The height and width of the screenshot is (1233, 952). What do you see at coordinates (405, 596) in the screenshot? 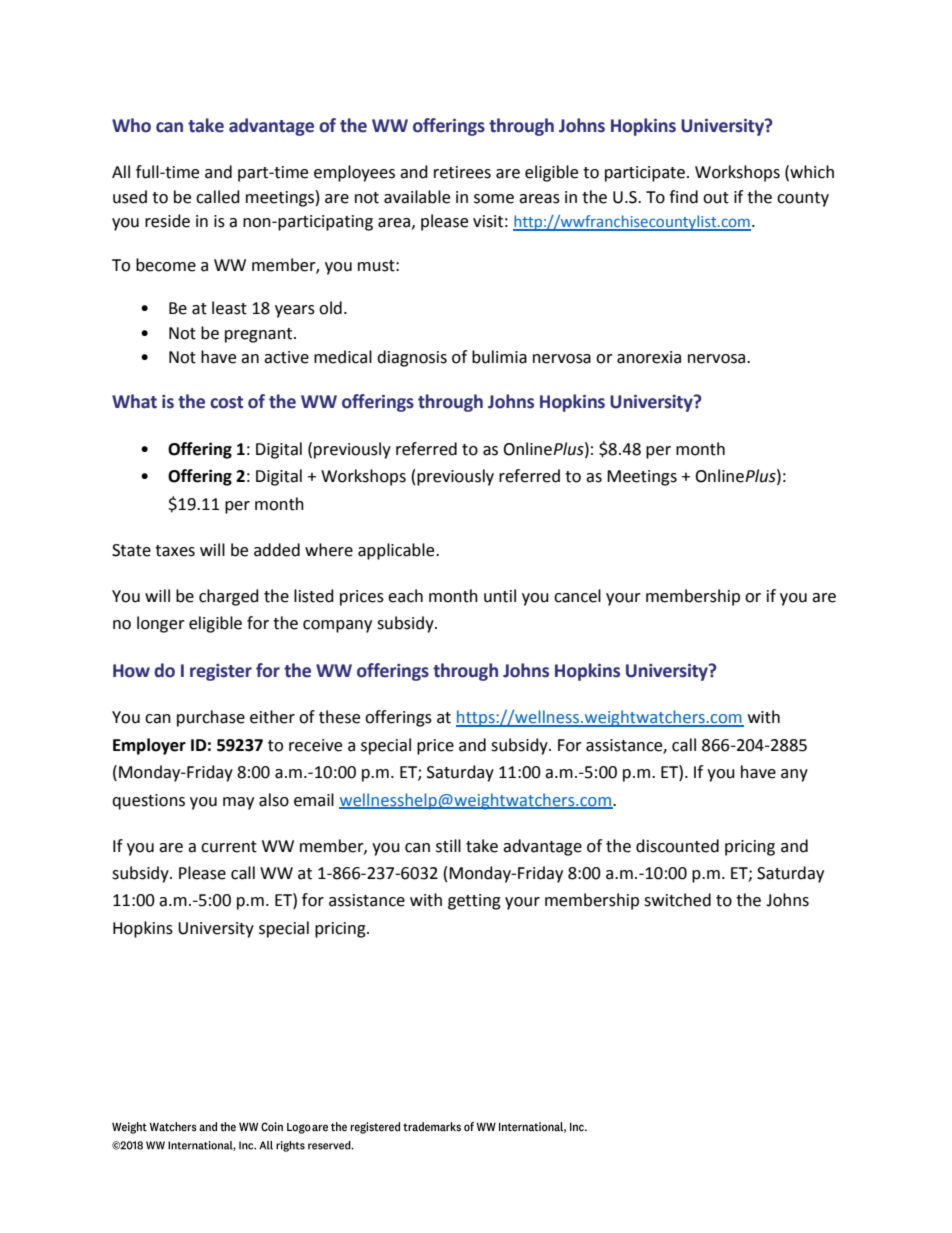
I see `each` at bounding box center [405, 596].
